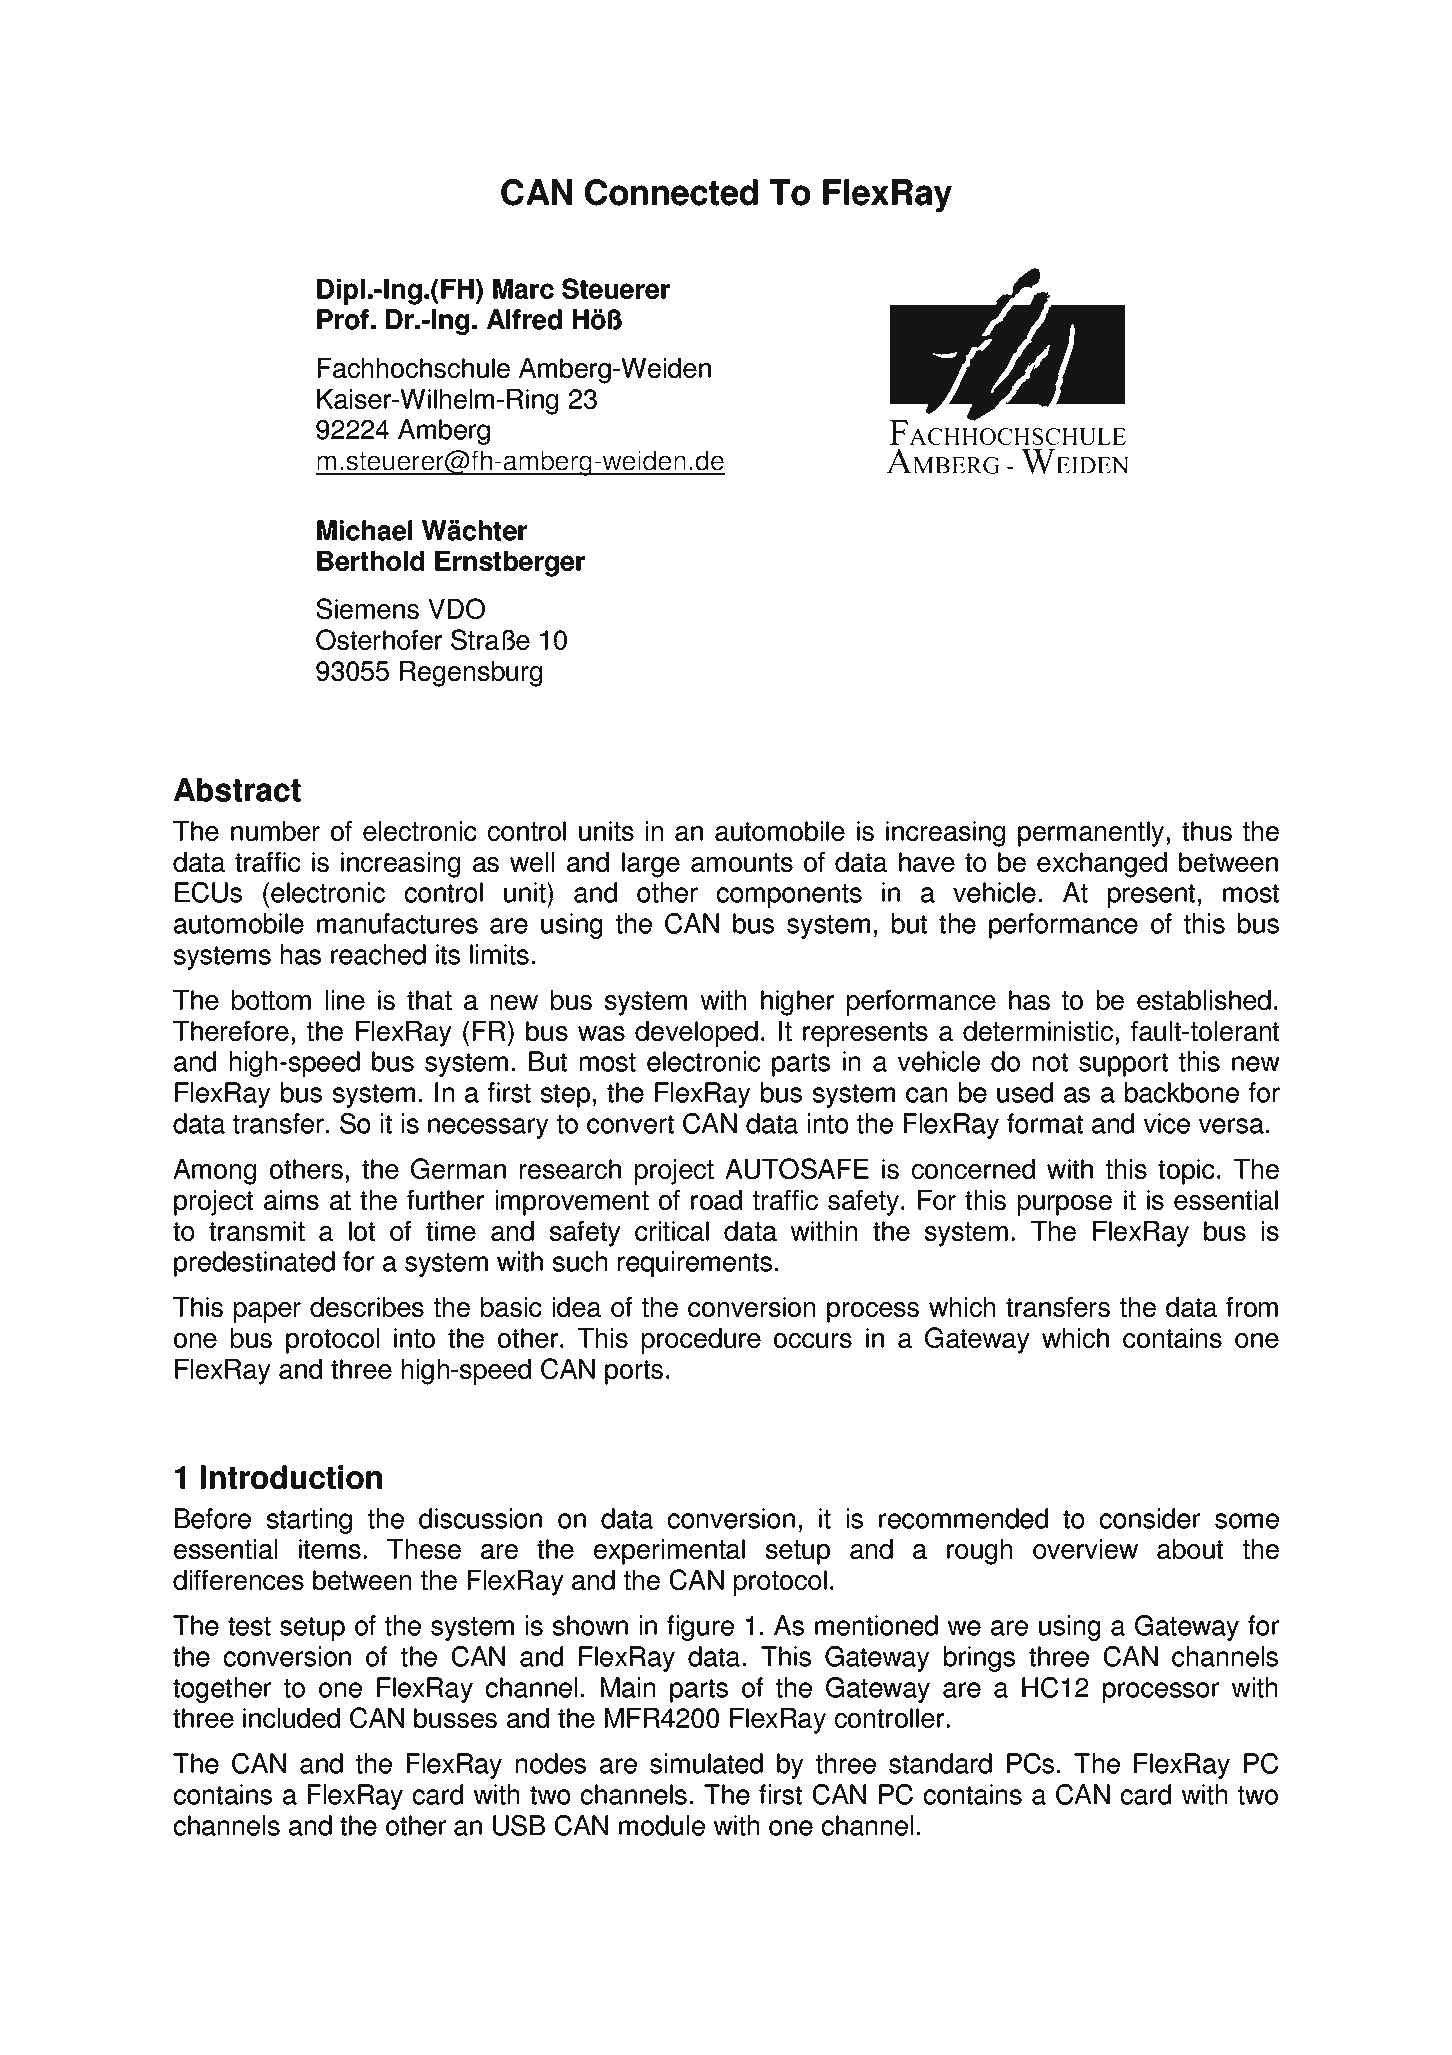 Image resolution: width=1452 pixels, height=2055 pixels. I want to click on included, so click(291, 1718).
